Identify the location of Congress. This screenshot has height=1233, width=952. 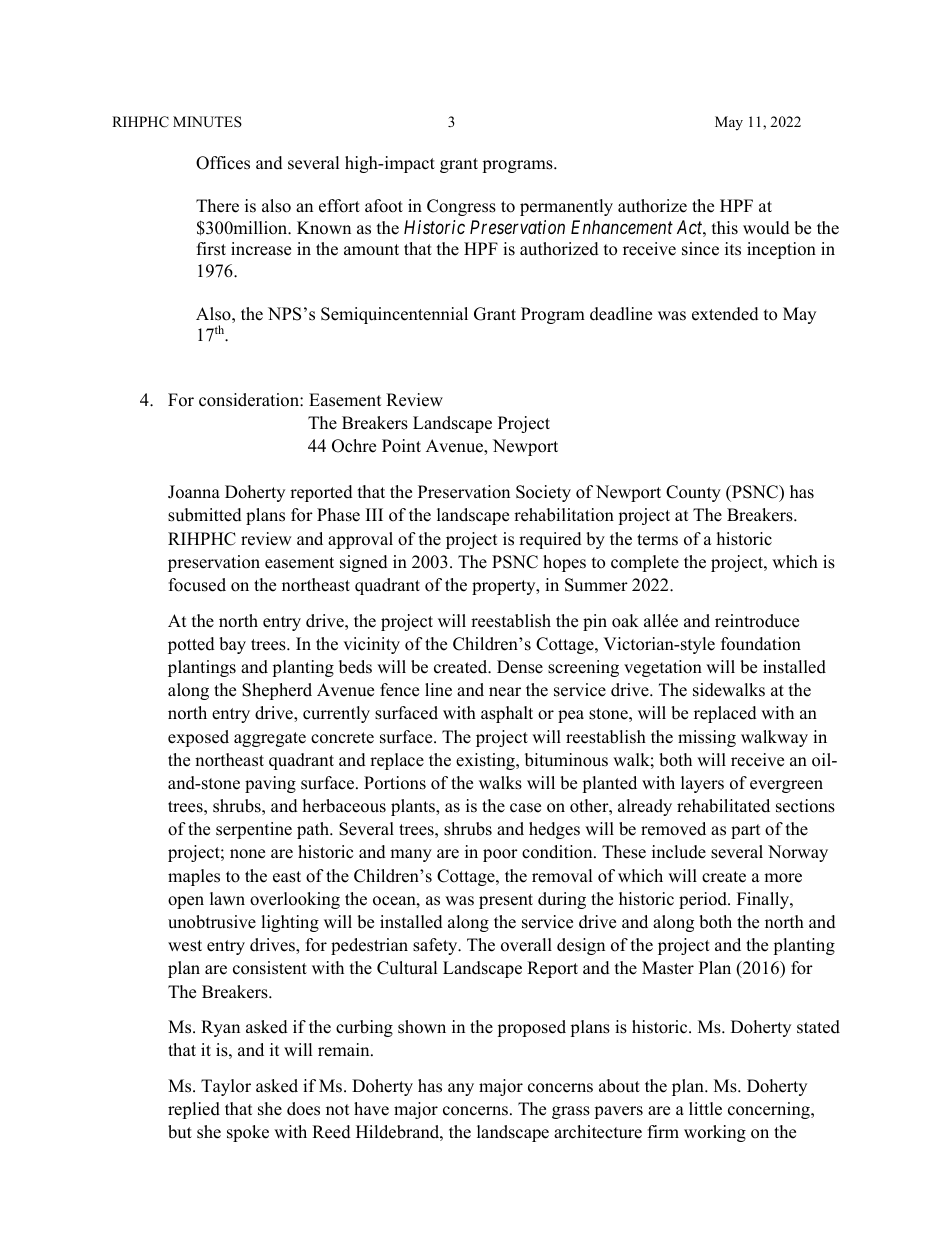
(461, 207).
